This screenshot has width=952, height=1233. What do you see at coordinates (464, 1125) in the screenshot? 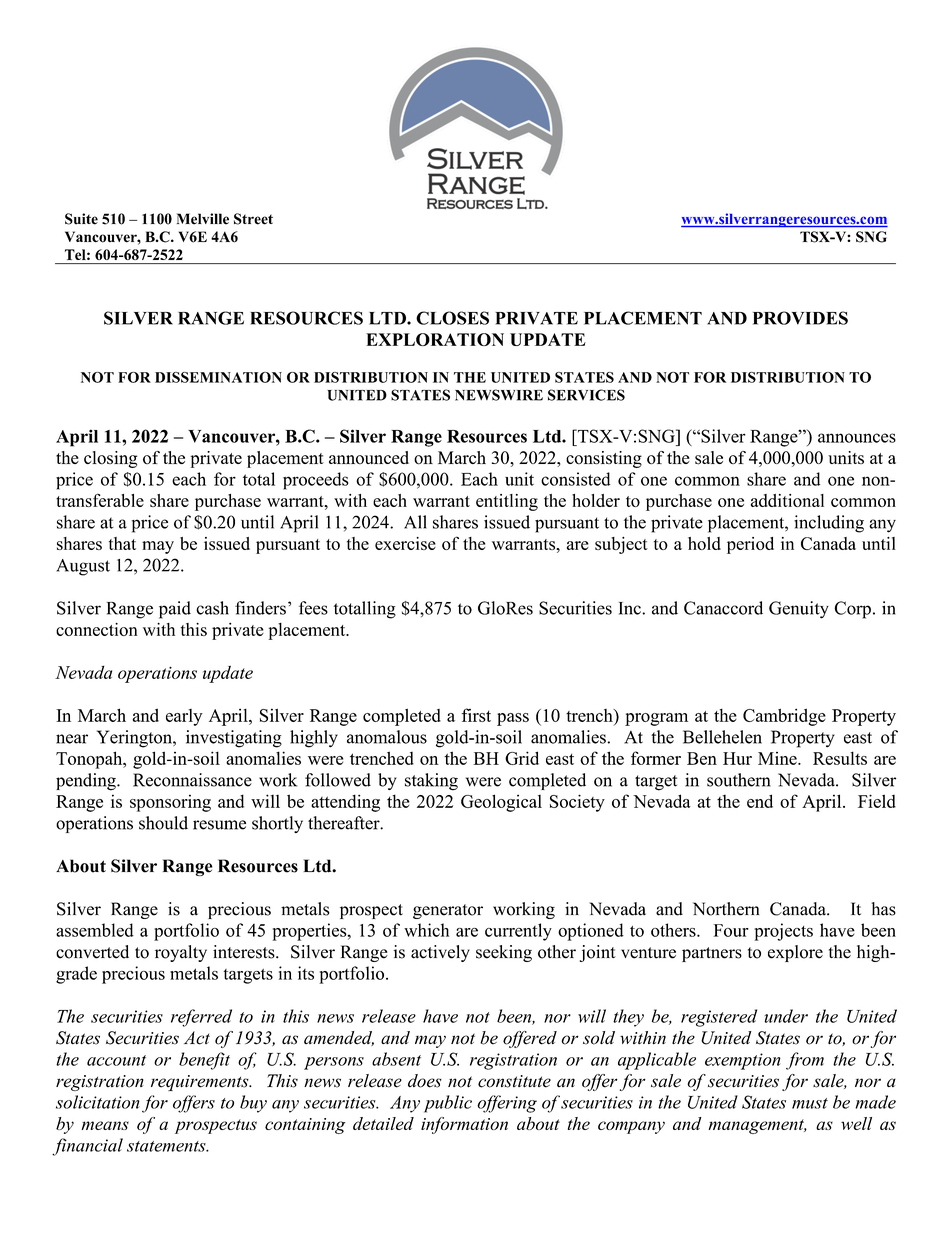
I see `information` at bounding box center [464, 1125].
